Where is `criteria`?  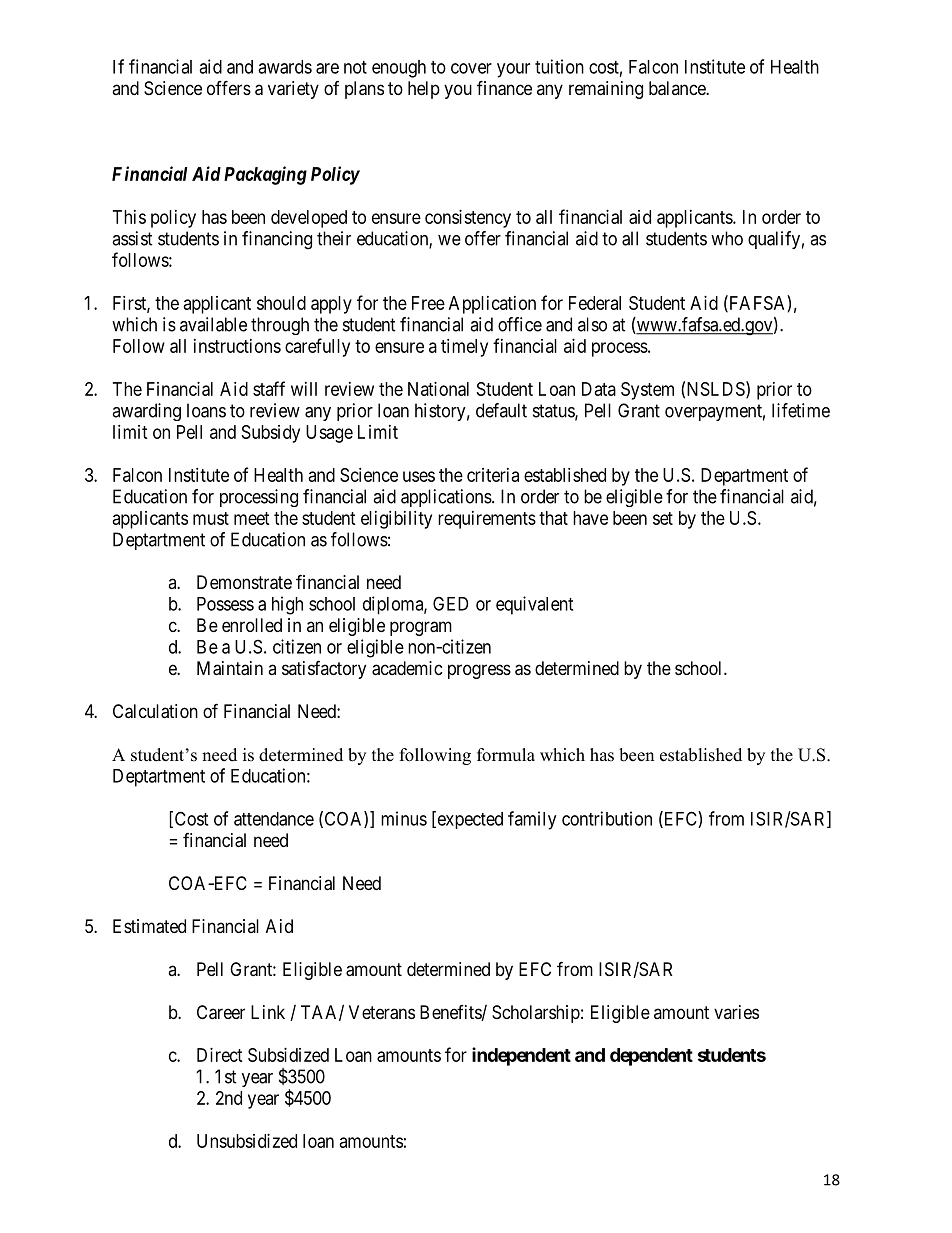 criteria is located at coordinates (493, 475).
